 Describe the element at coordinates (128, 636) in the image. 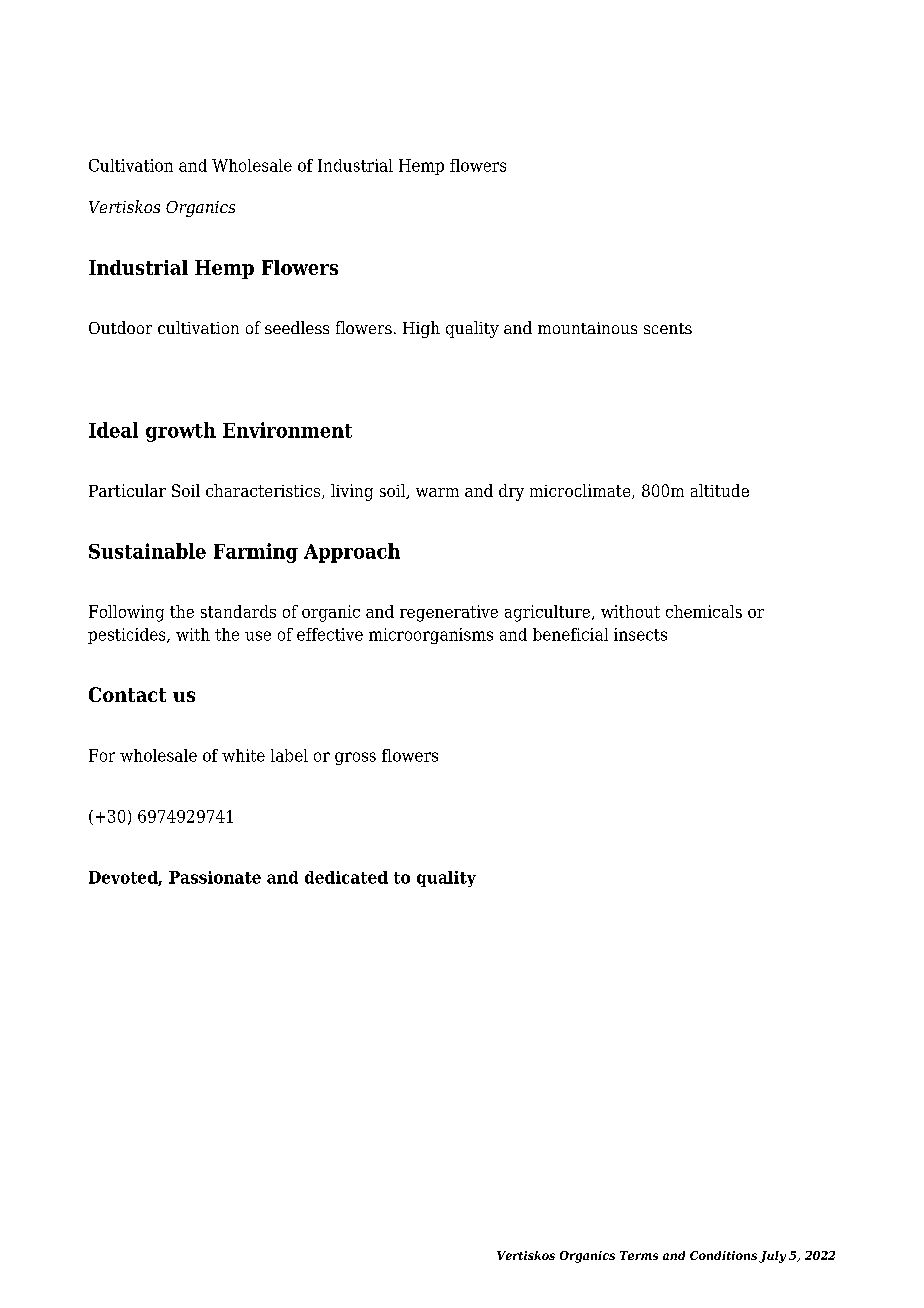

I see `pesticides` at that location.
